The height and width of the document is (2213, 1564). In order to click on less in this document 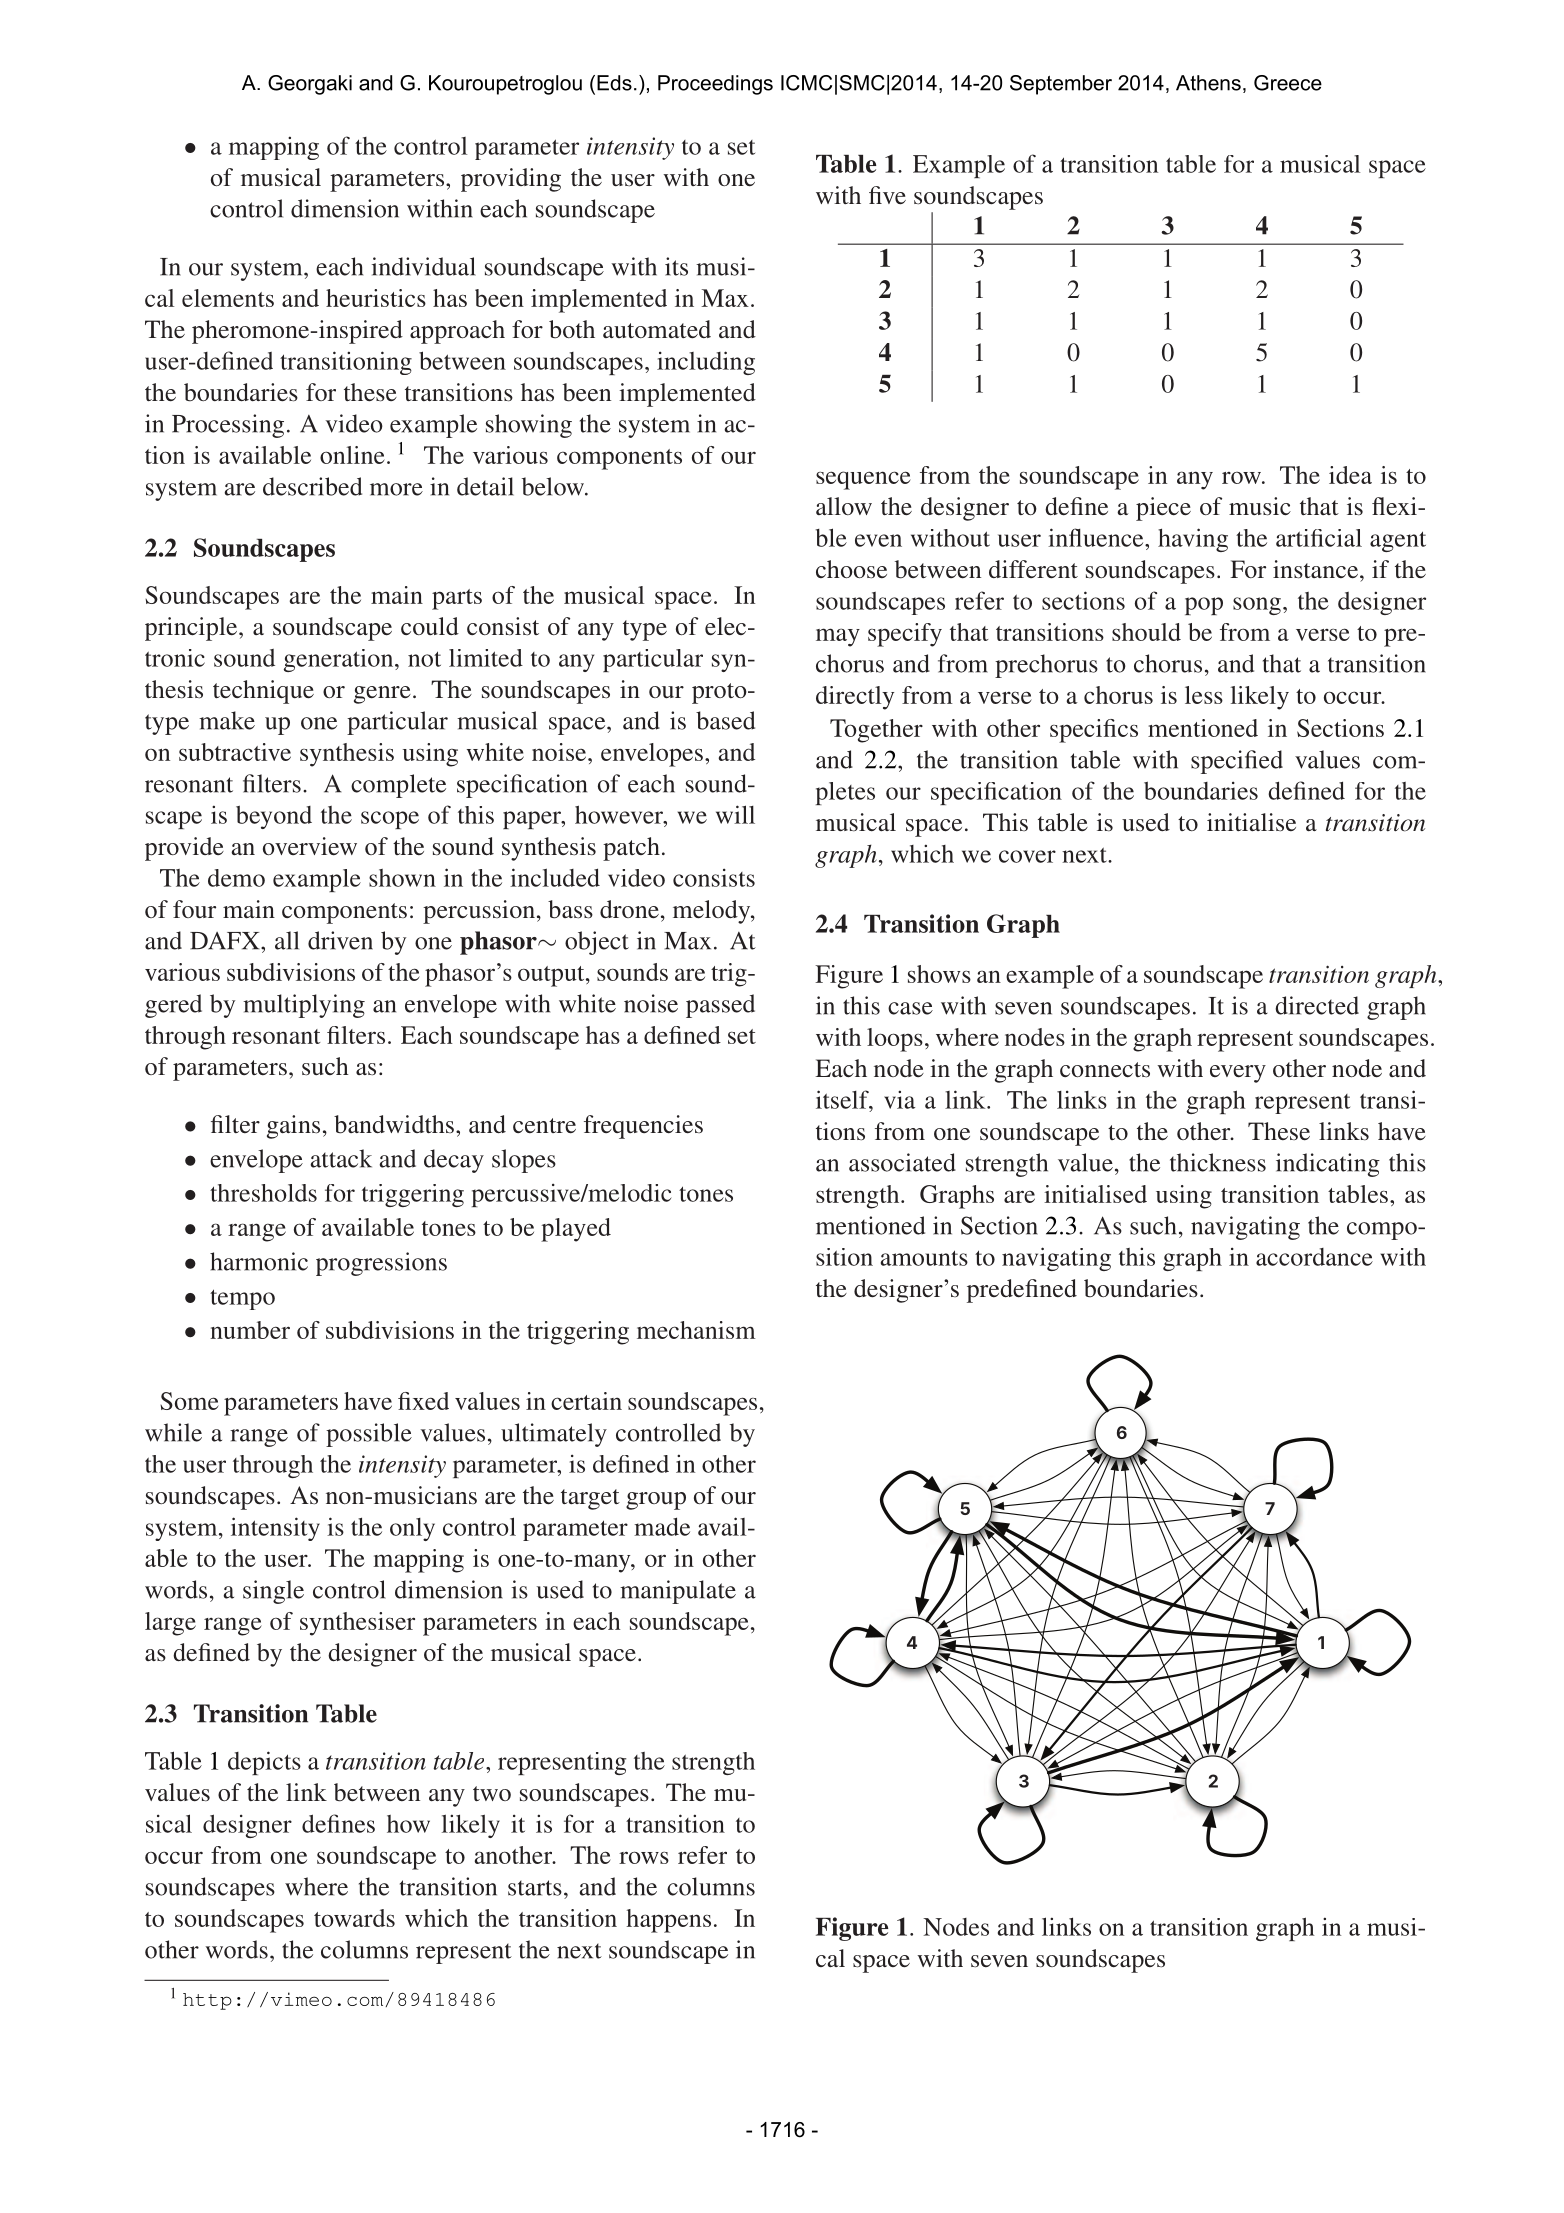, I will do `click(1204, 695)`.
